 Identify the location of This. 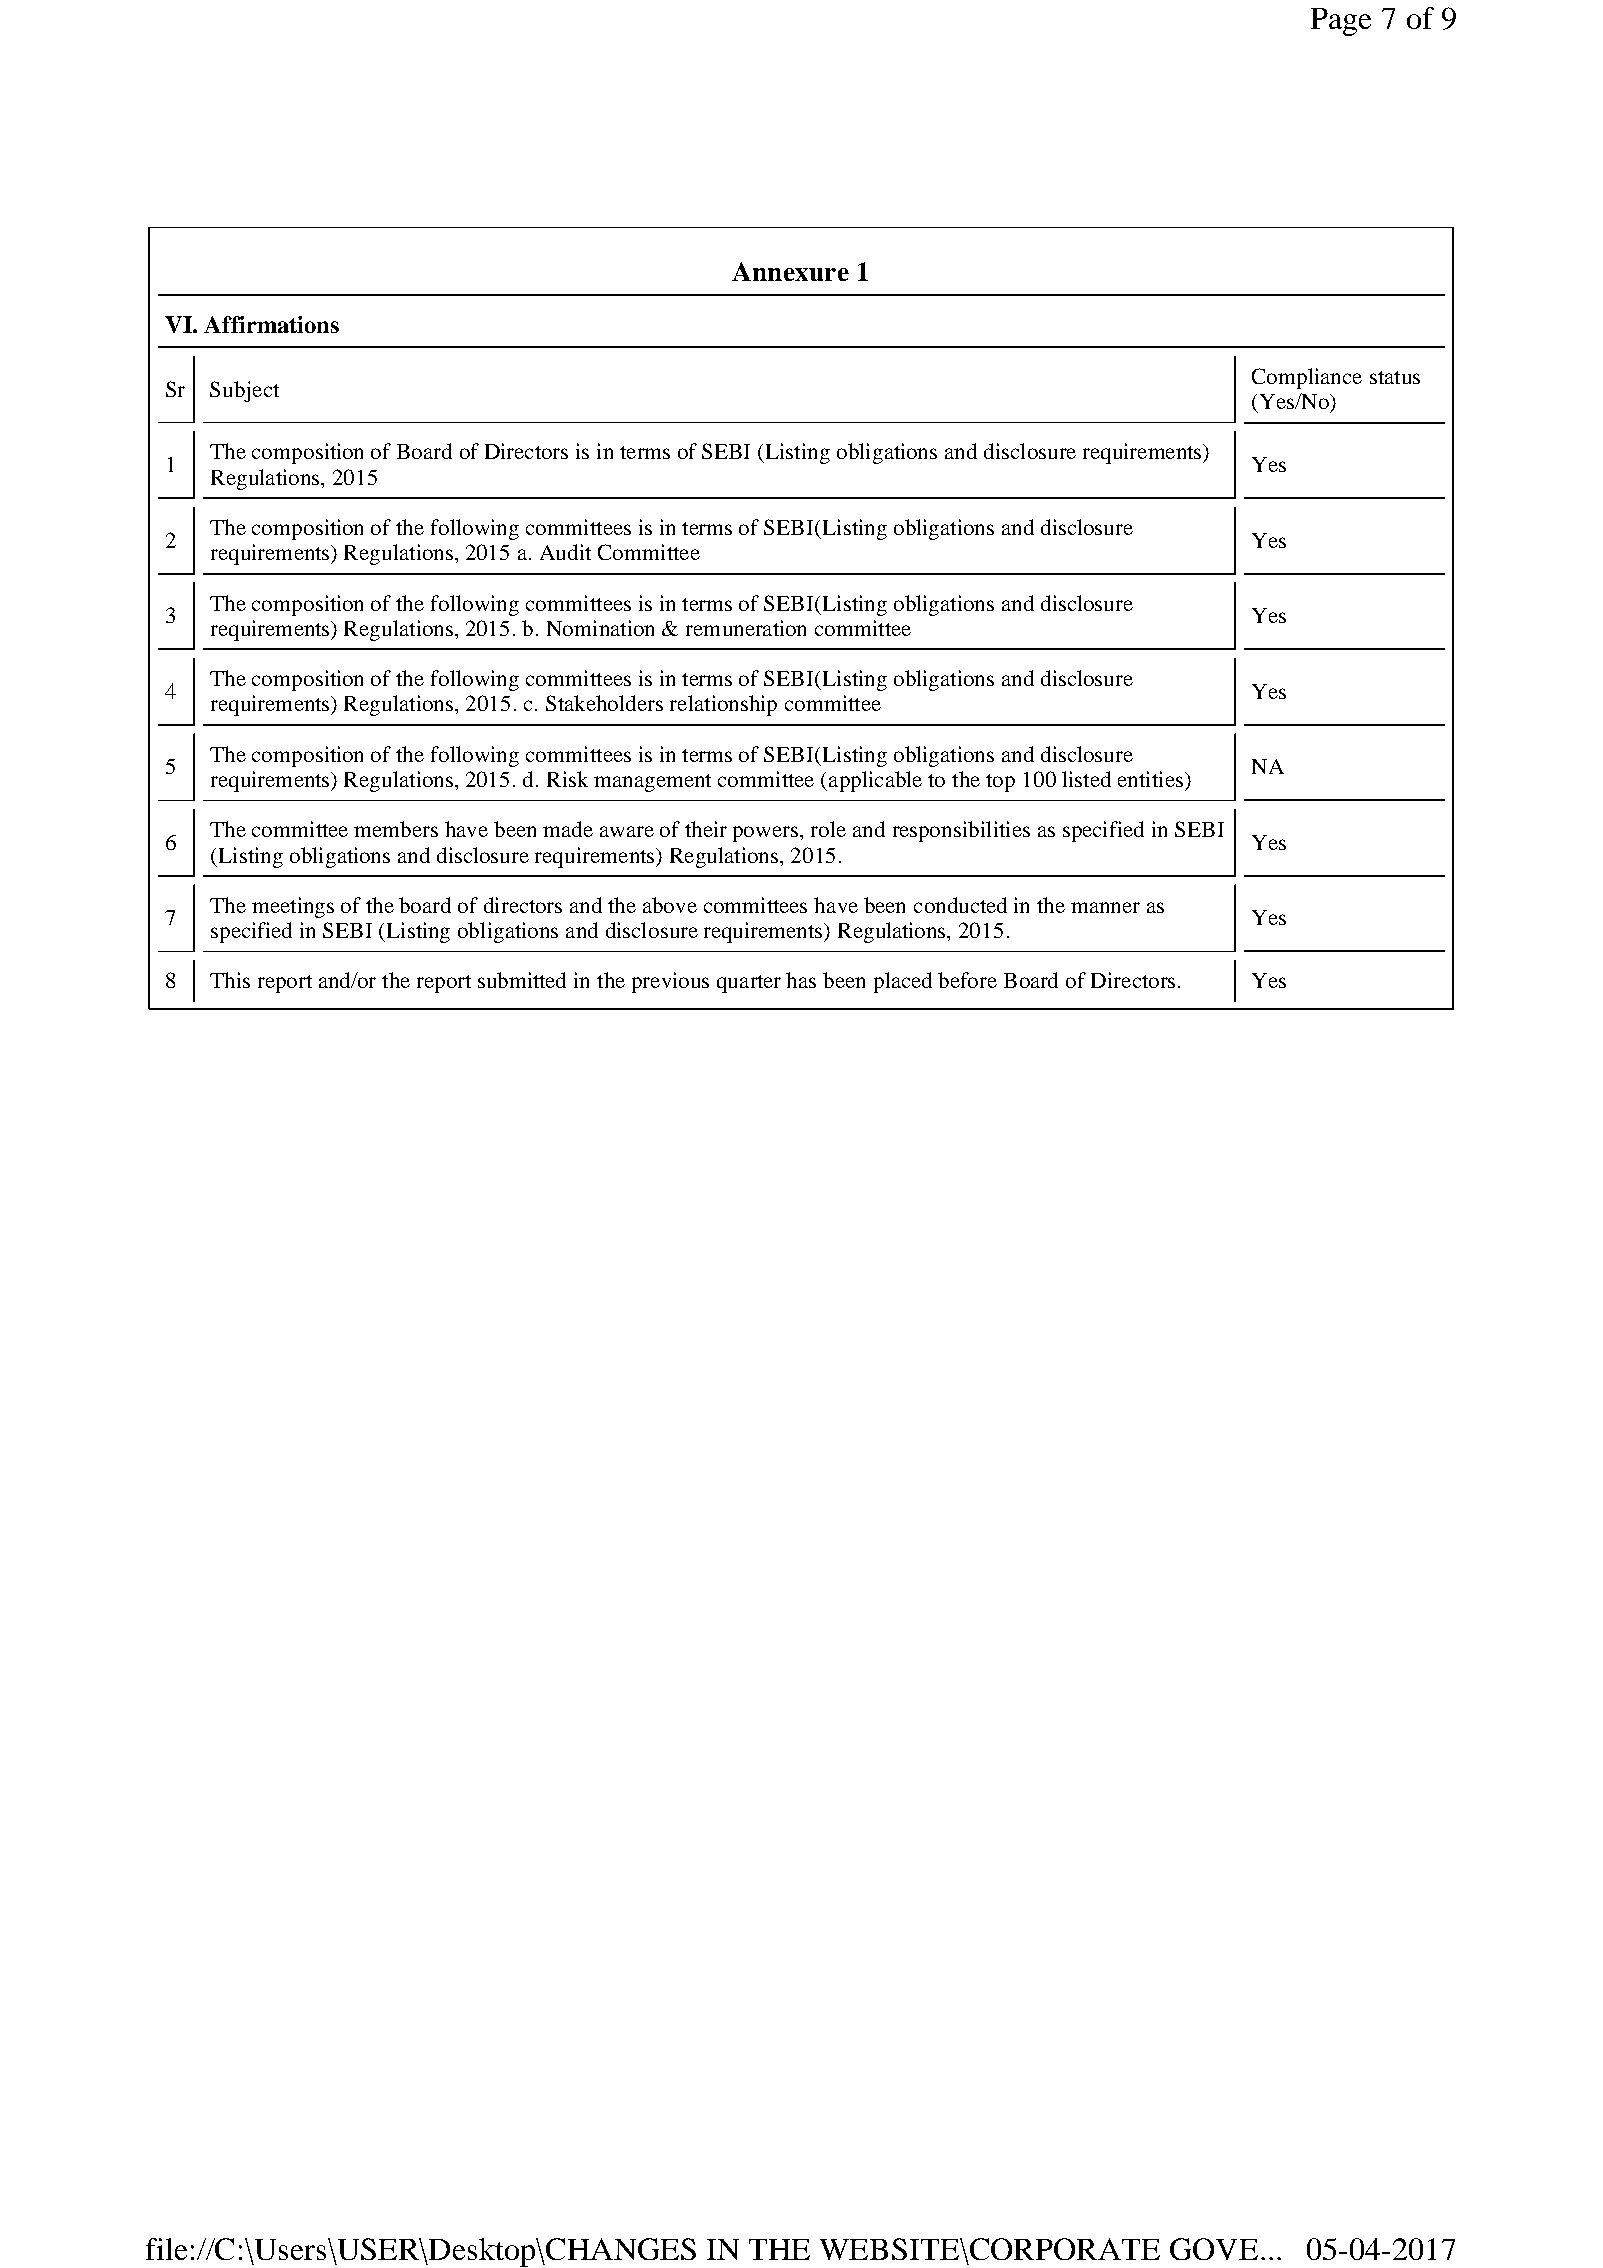
(230, 980).
